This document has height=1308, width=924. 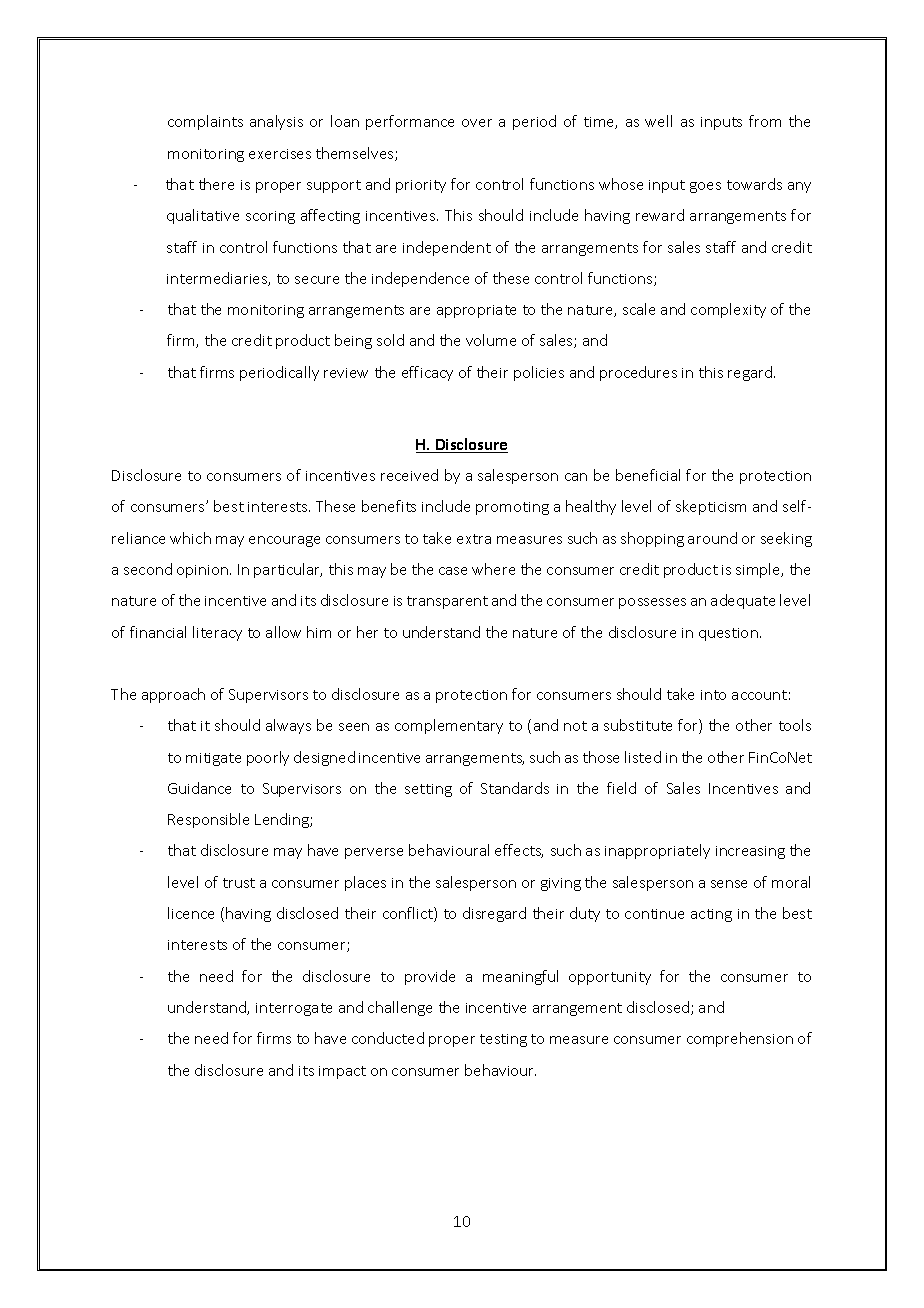 What do you see at coordinates (449, 726) in the document?
I see `complementary` at bounding box center [449, 726].
